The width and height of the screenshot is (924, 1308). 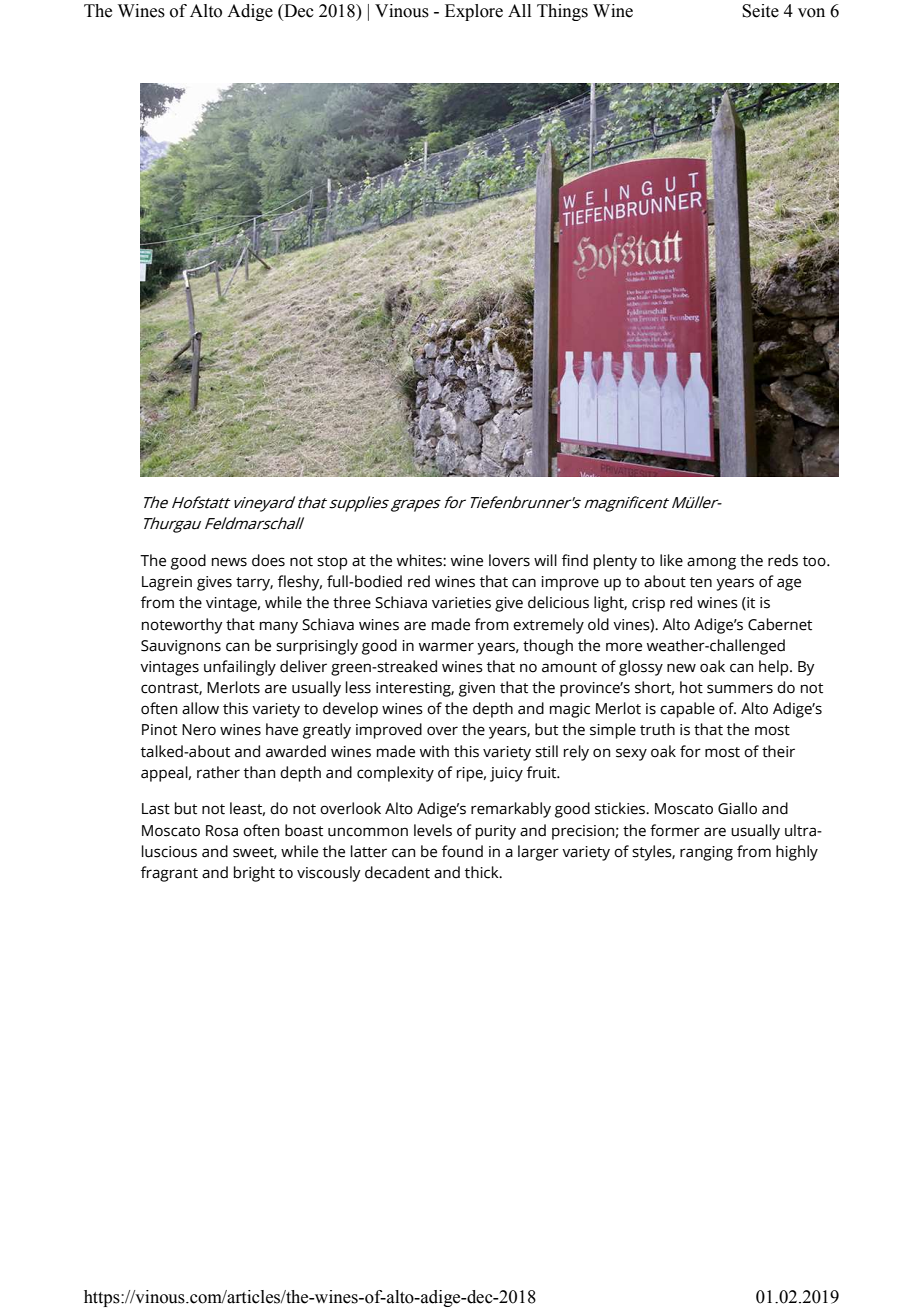 What do you see at coordinates (461, 603) in the screenshot?
I see `varieties` at bounding box center [461, 603].
